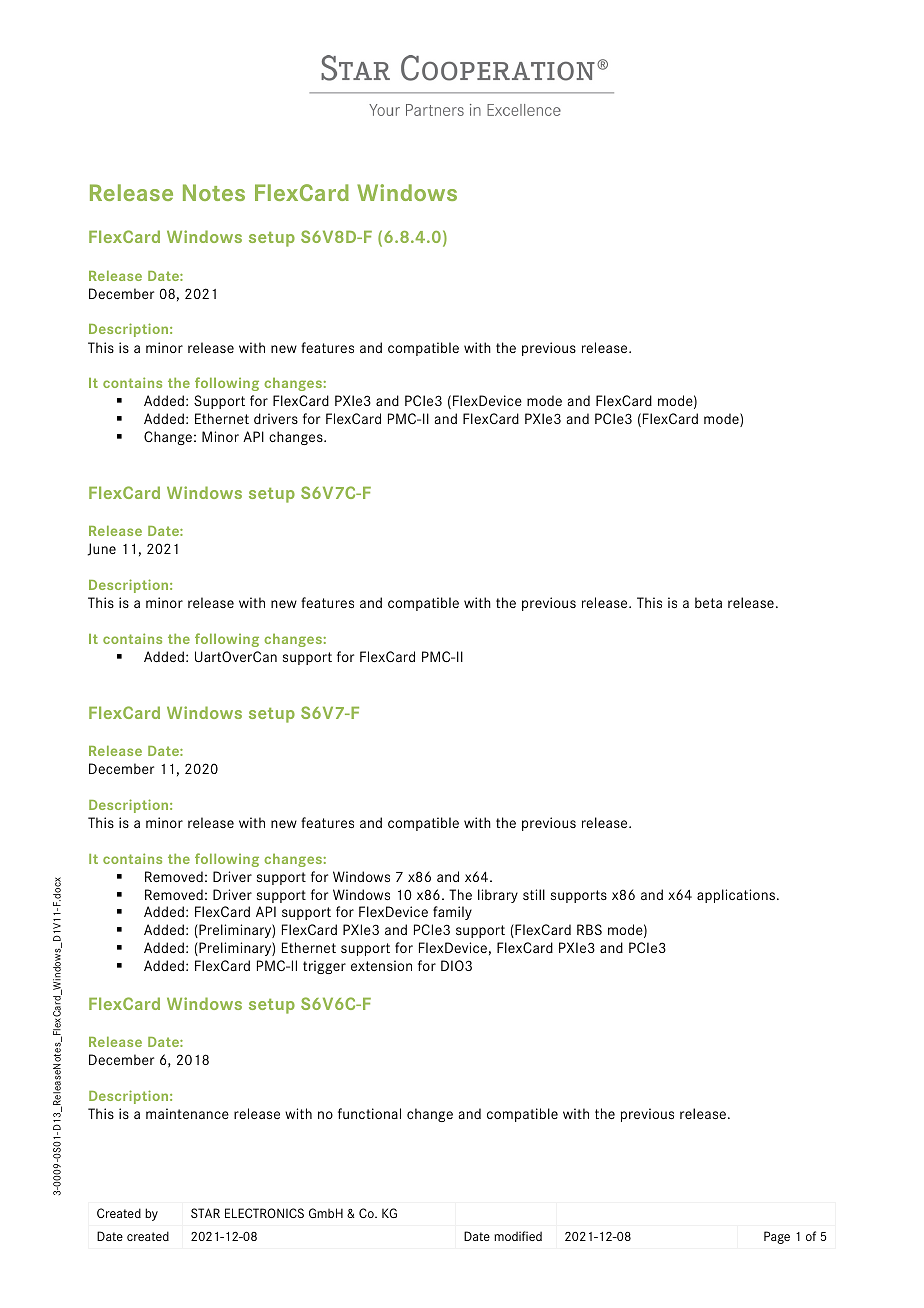 The width and height of the document is (924, 1308). Describe the element at coordinates (369, 1113) in the document. I see `functional` at that location.
